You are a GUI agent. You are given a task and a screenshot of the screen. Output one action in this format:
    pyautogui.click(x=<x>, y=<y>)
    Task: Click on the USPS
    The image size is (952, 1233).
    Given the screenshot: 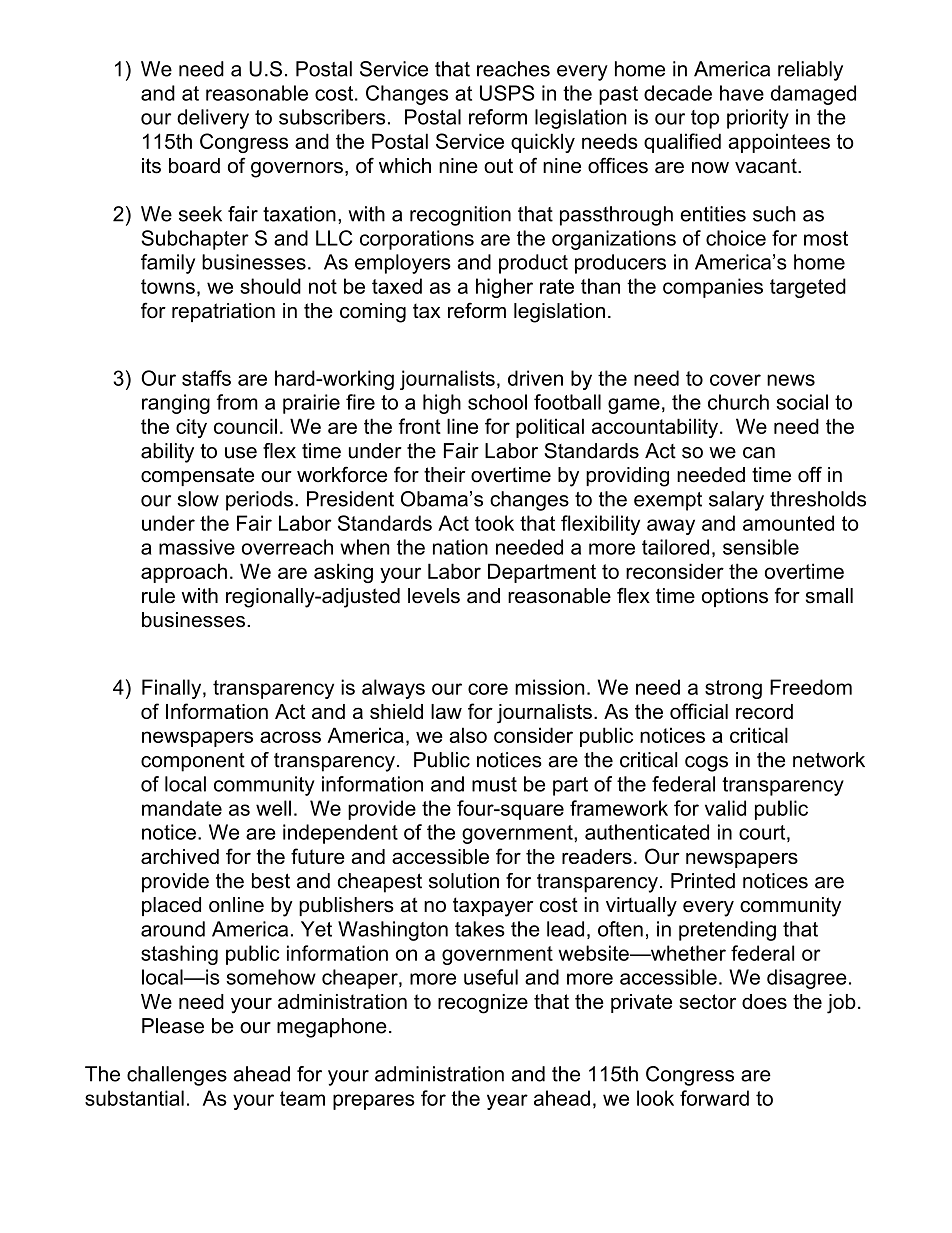 What is the action you would take?
    pyautogui.click(x=507, y=93)
